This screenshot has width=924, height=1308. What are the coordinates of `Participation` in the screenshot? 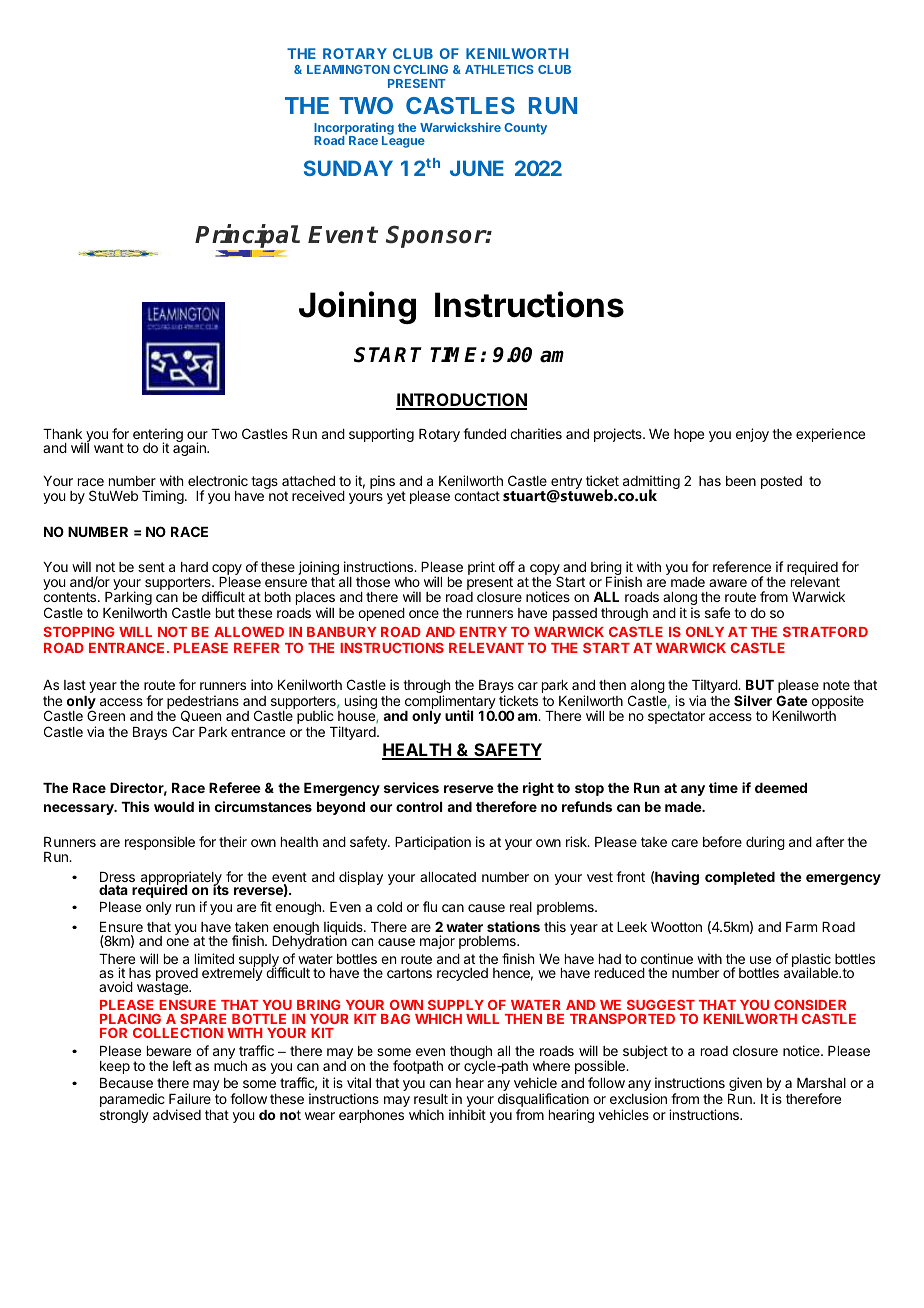 It's located at (433, 843).
